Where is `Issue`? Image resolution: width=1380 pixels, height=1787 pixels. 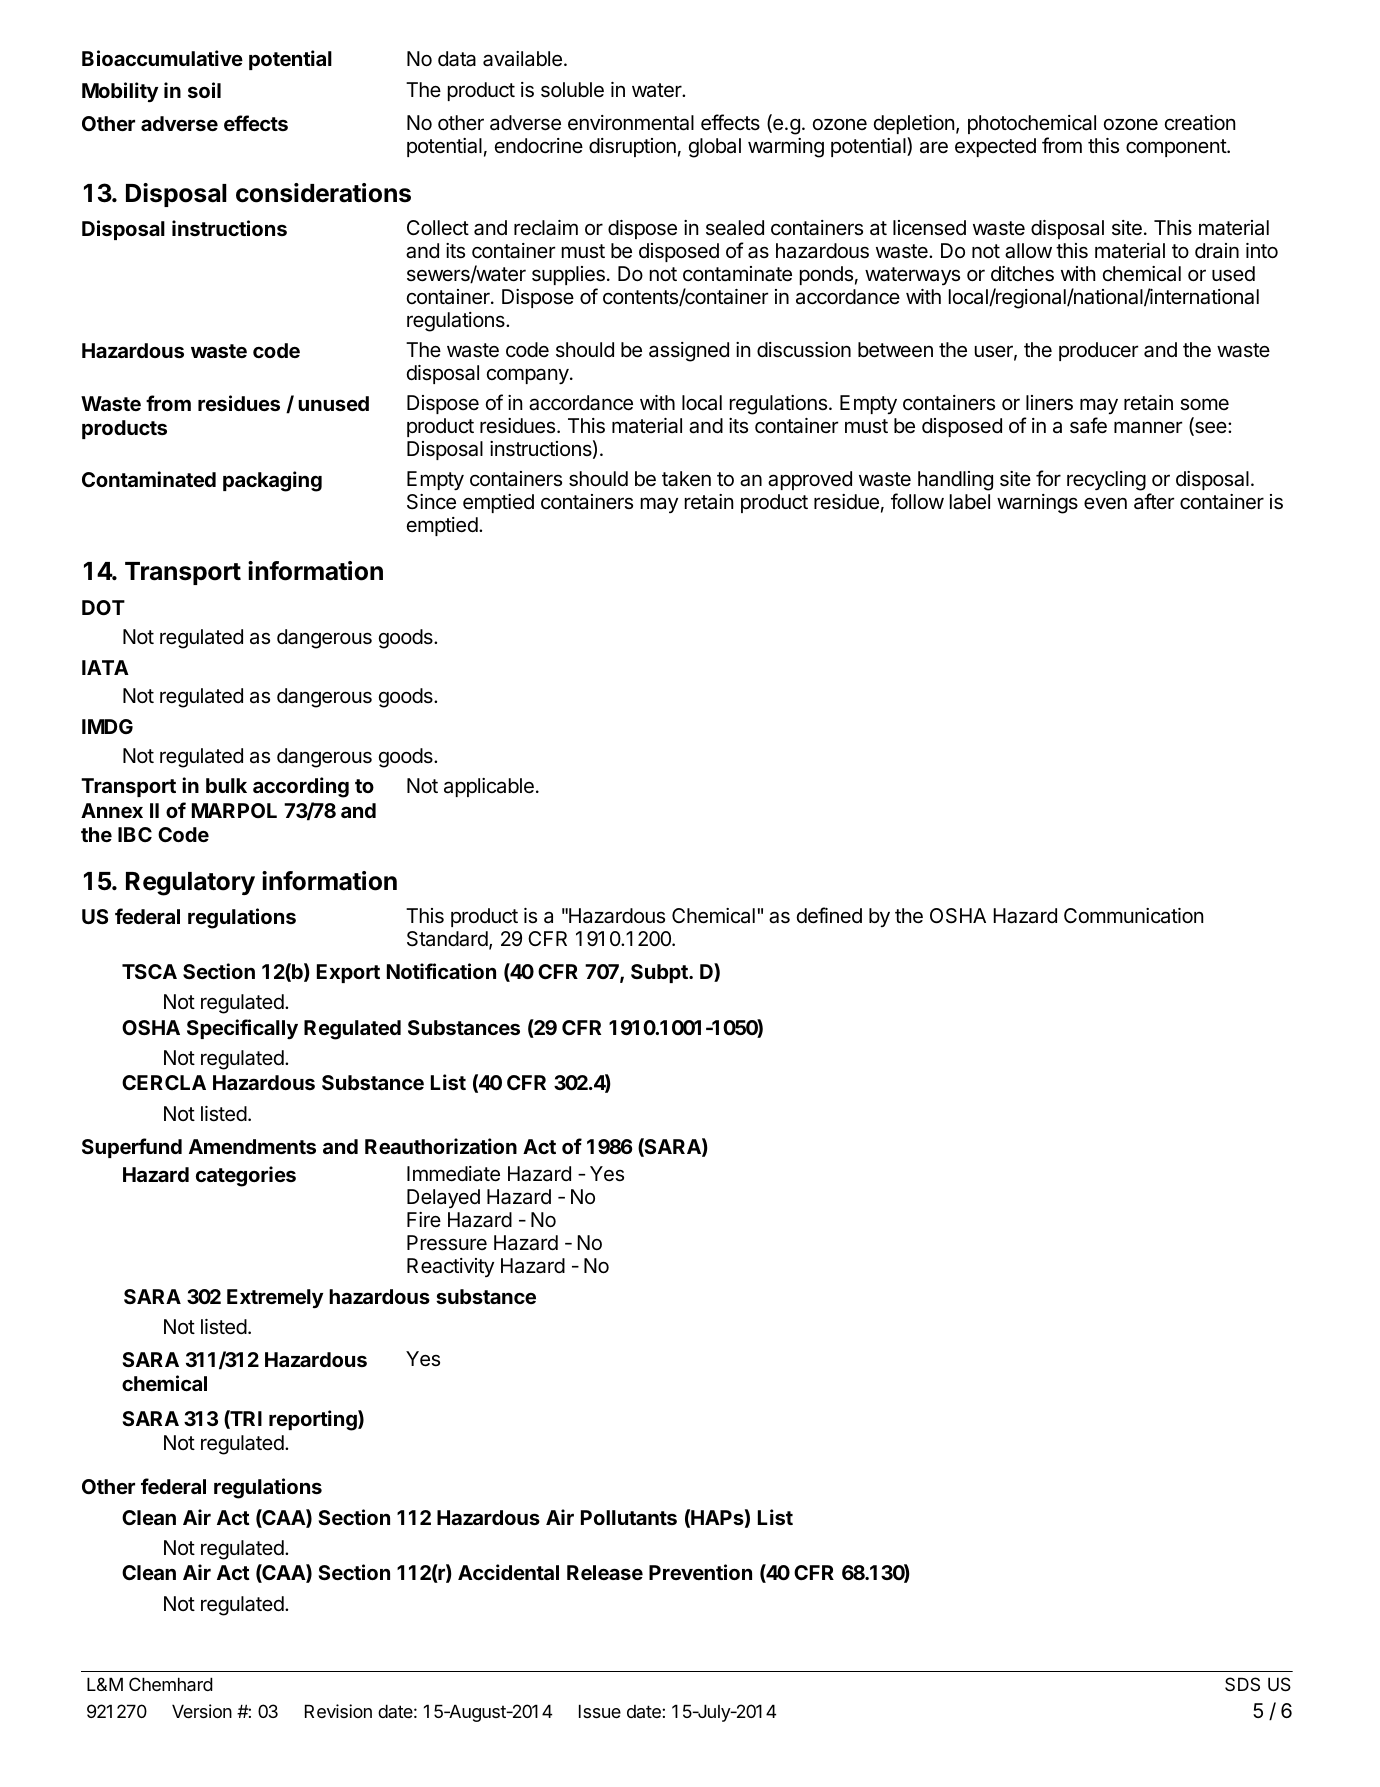 Issue is located at coordinates (600, 1711).
